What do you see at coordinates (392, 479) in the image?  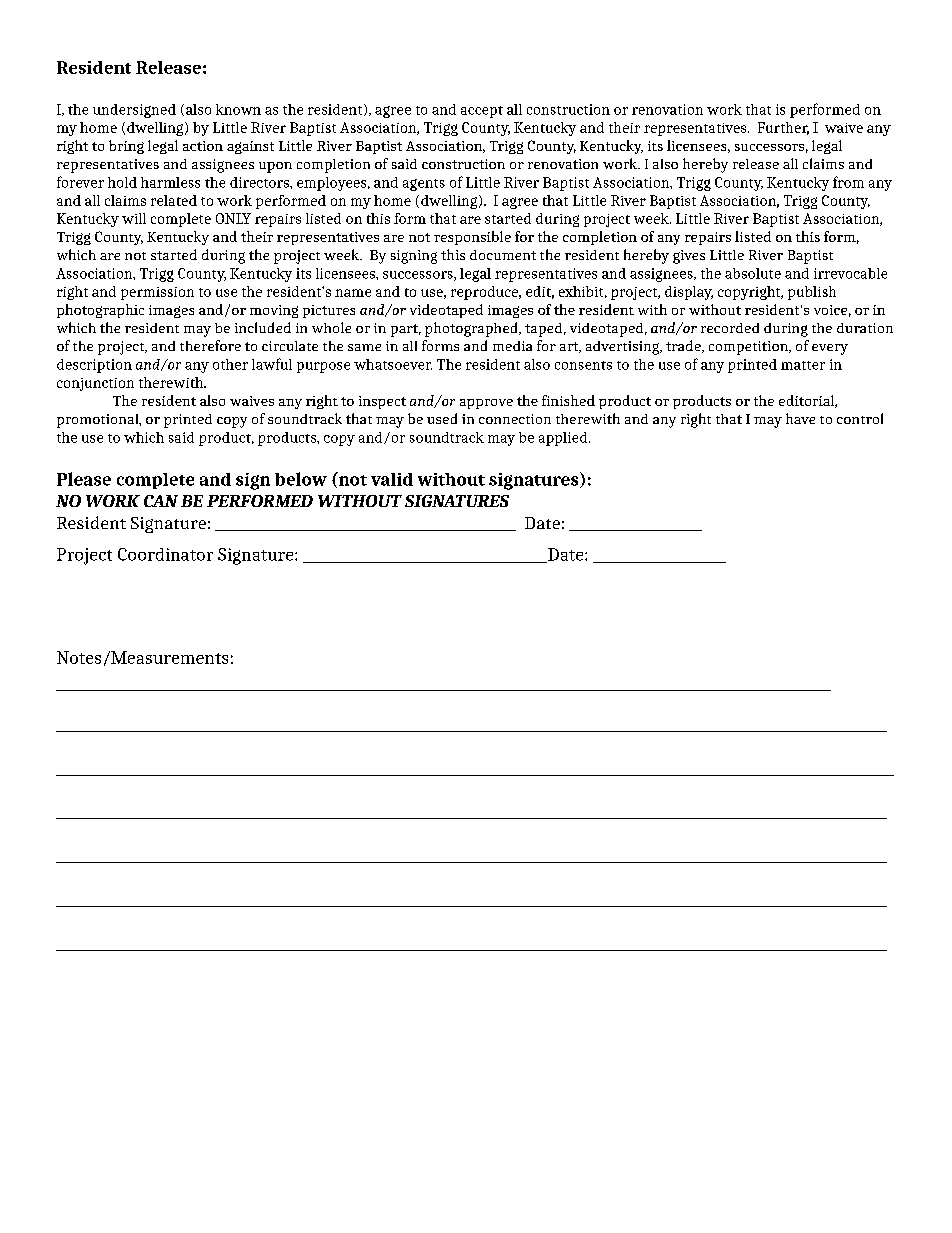 I see `valid` at bounding box center [392, 479].
